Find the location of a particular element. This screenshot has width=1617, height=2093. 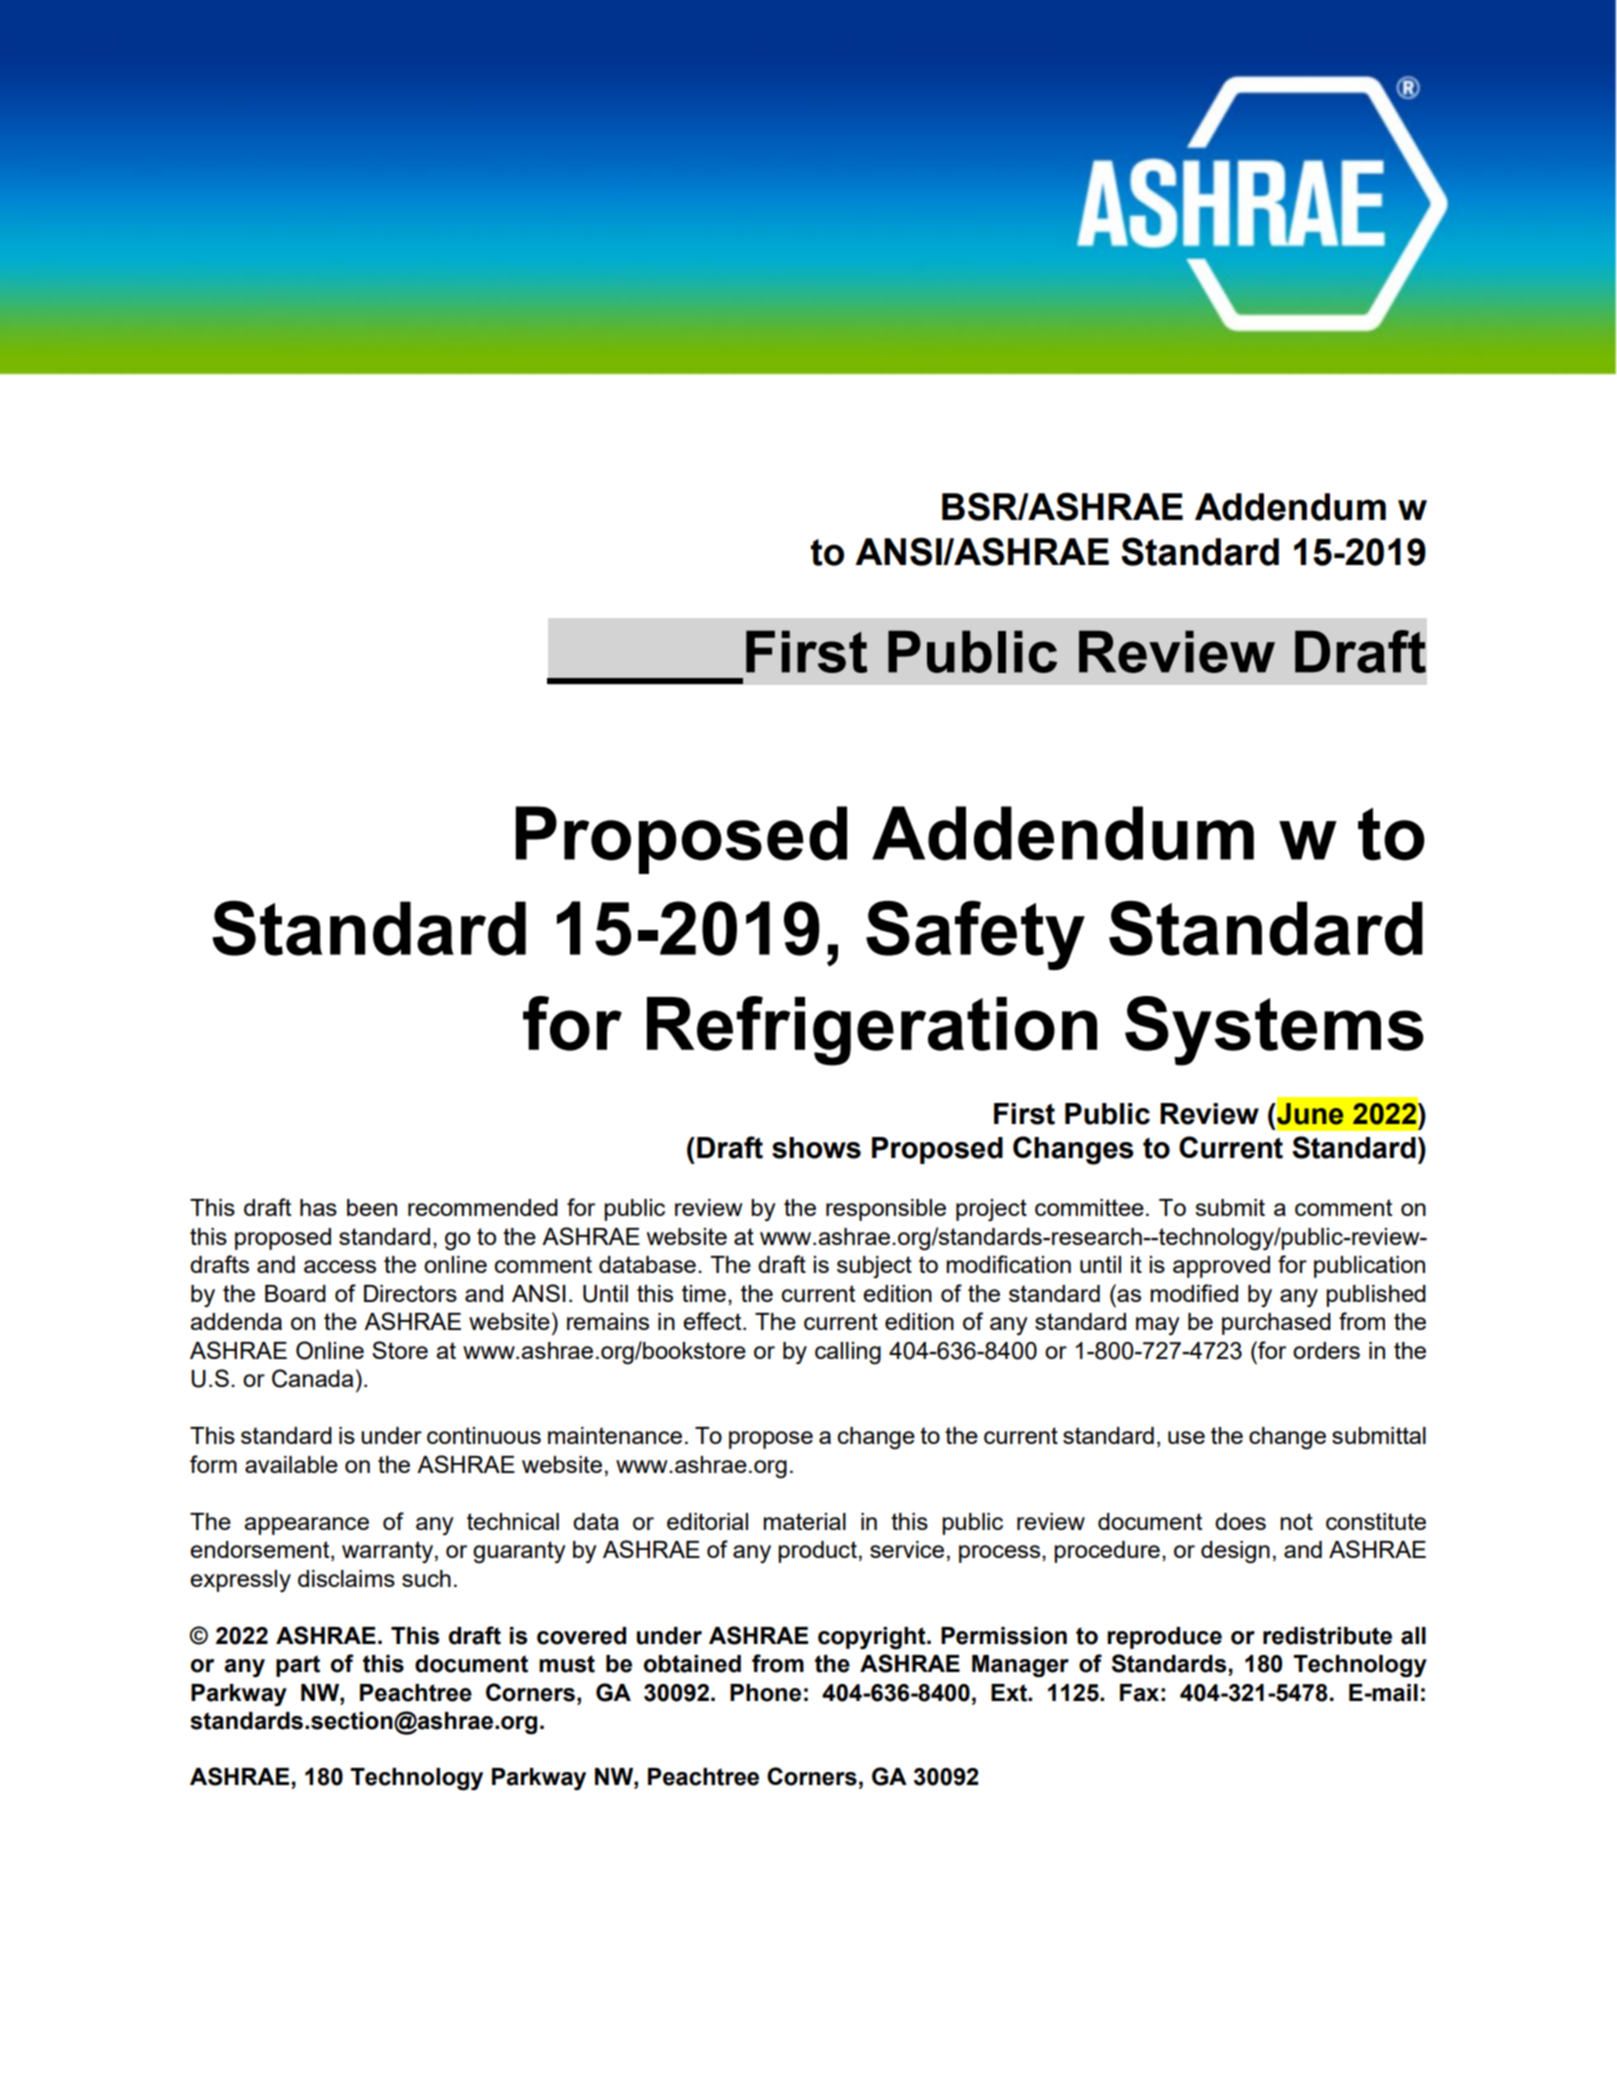

part is located at coordinates (298, 1666).
